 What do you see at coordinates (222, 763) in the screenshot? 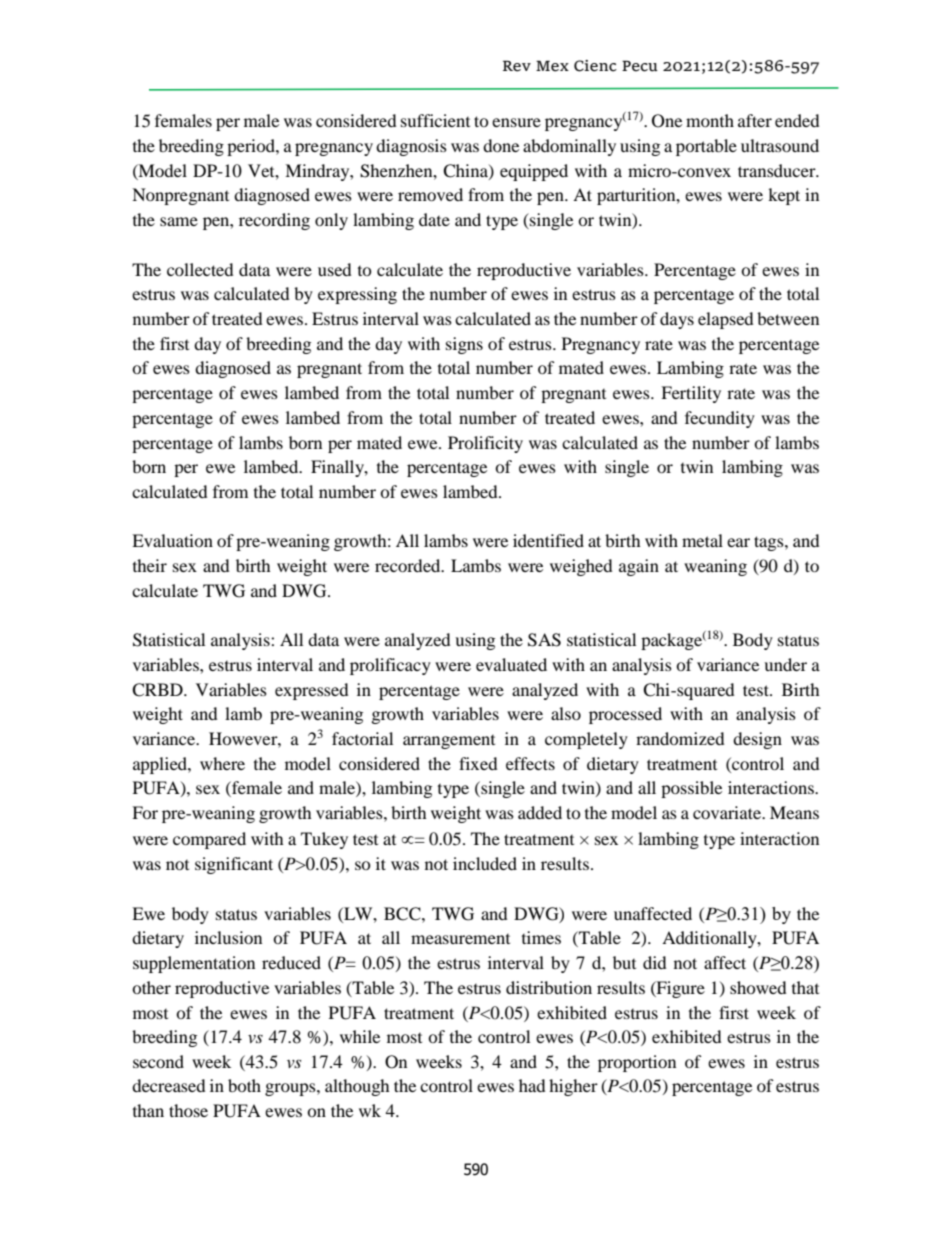
I see `where` at bounding box center [222, 763].
